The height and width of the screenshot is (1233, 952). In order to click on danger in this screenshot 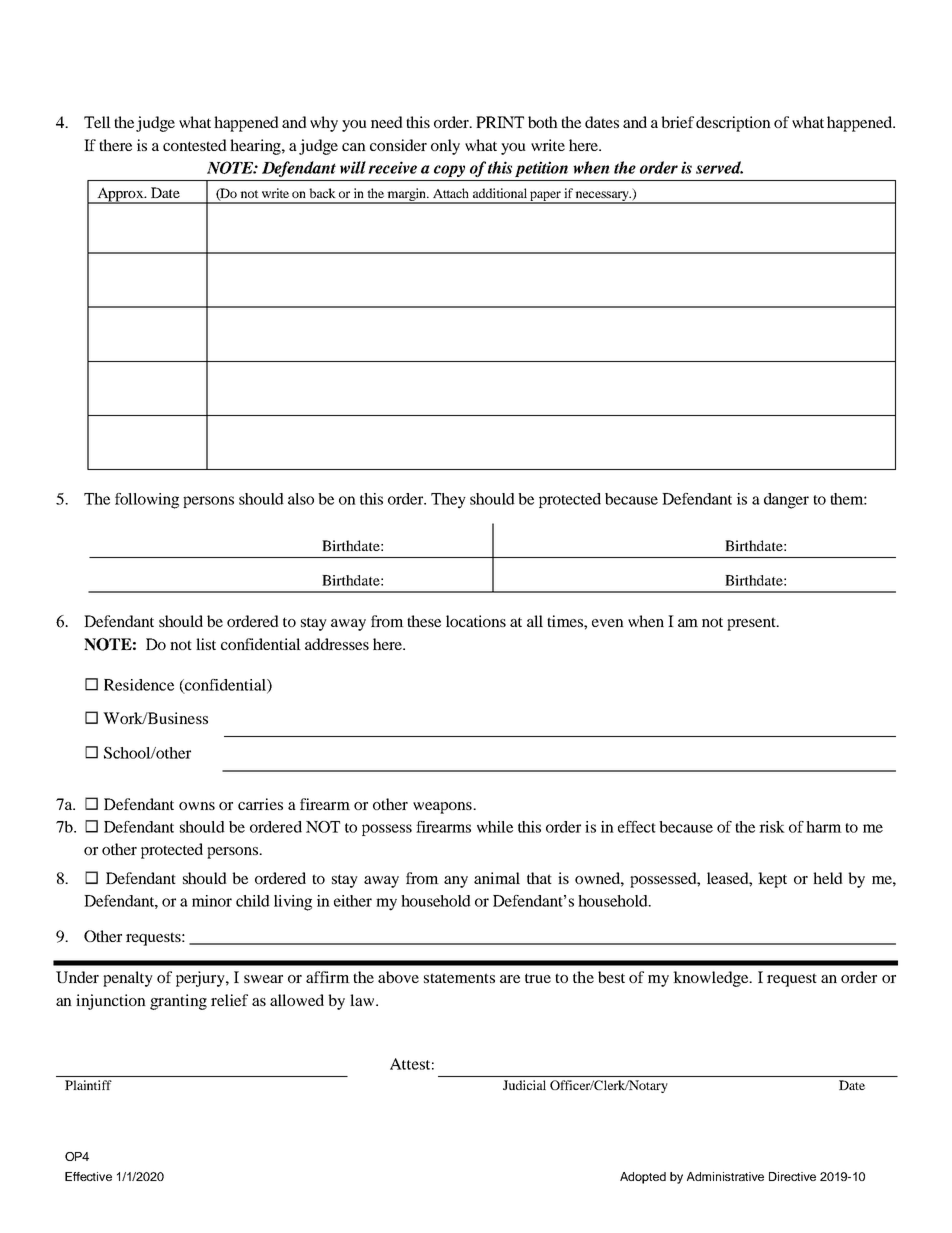, I will do `click(786, 501)`.
